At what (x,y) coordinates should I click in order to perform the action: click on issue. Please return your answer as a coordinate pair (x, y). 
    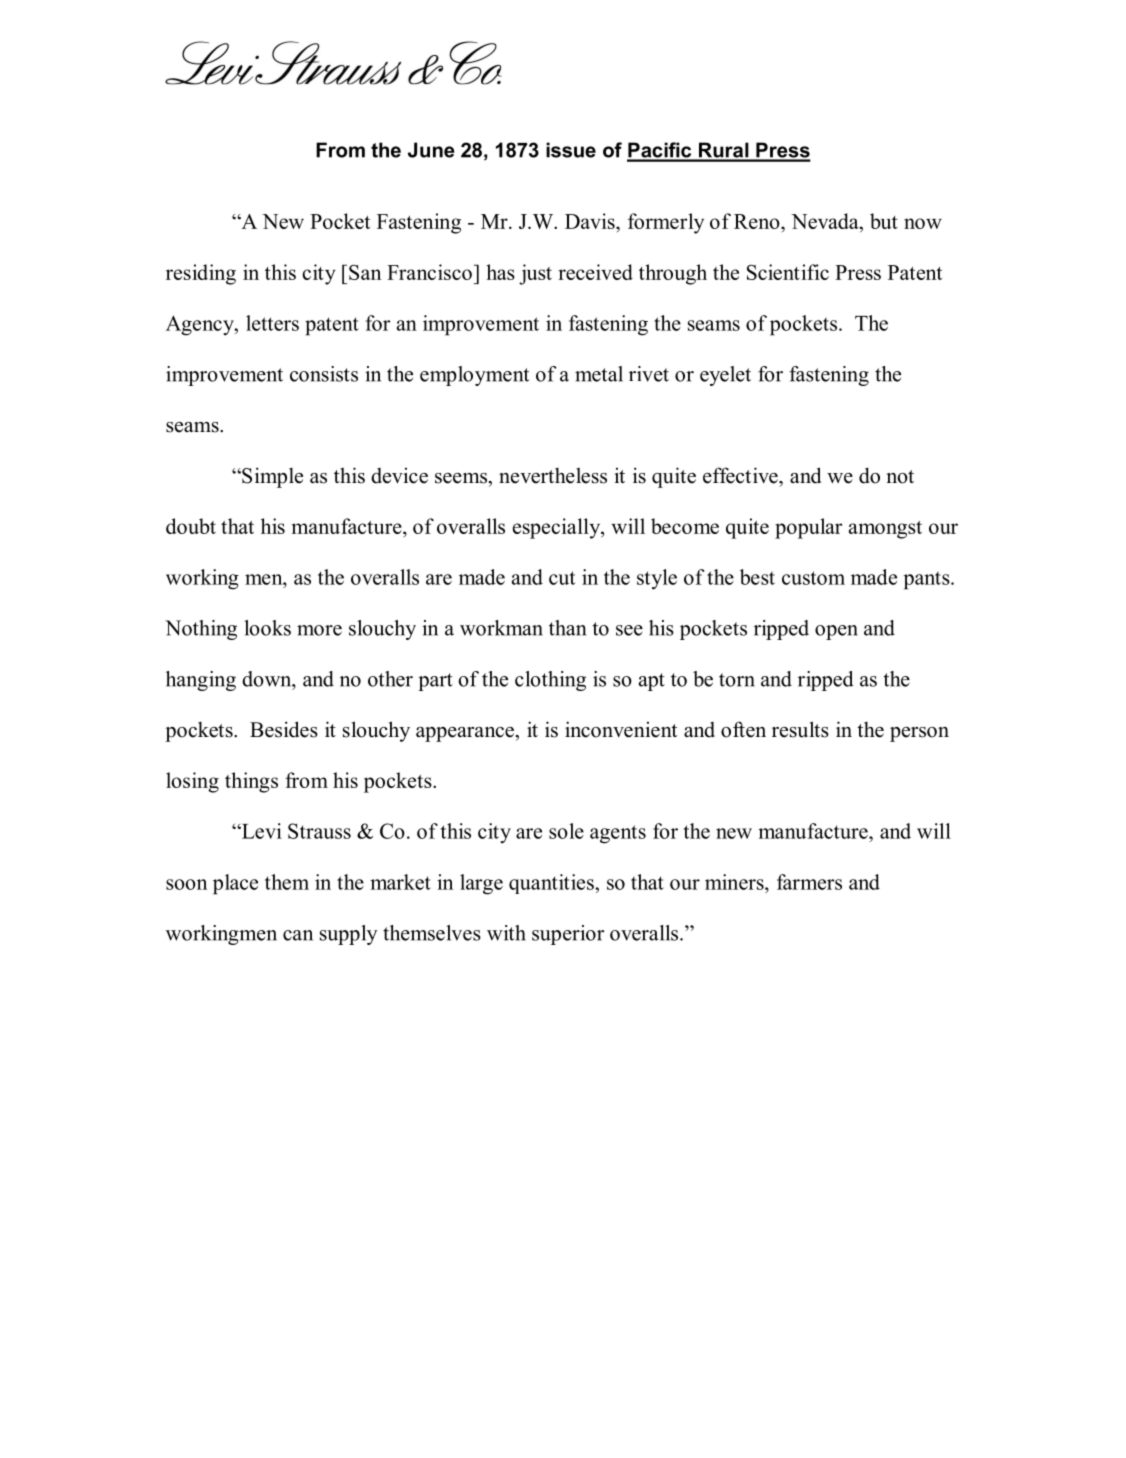
    Looking at the image, I should click on (571, 150).
